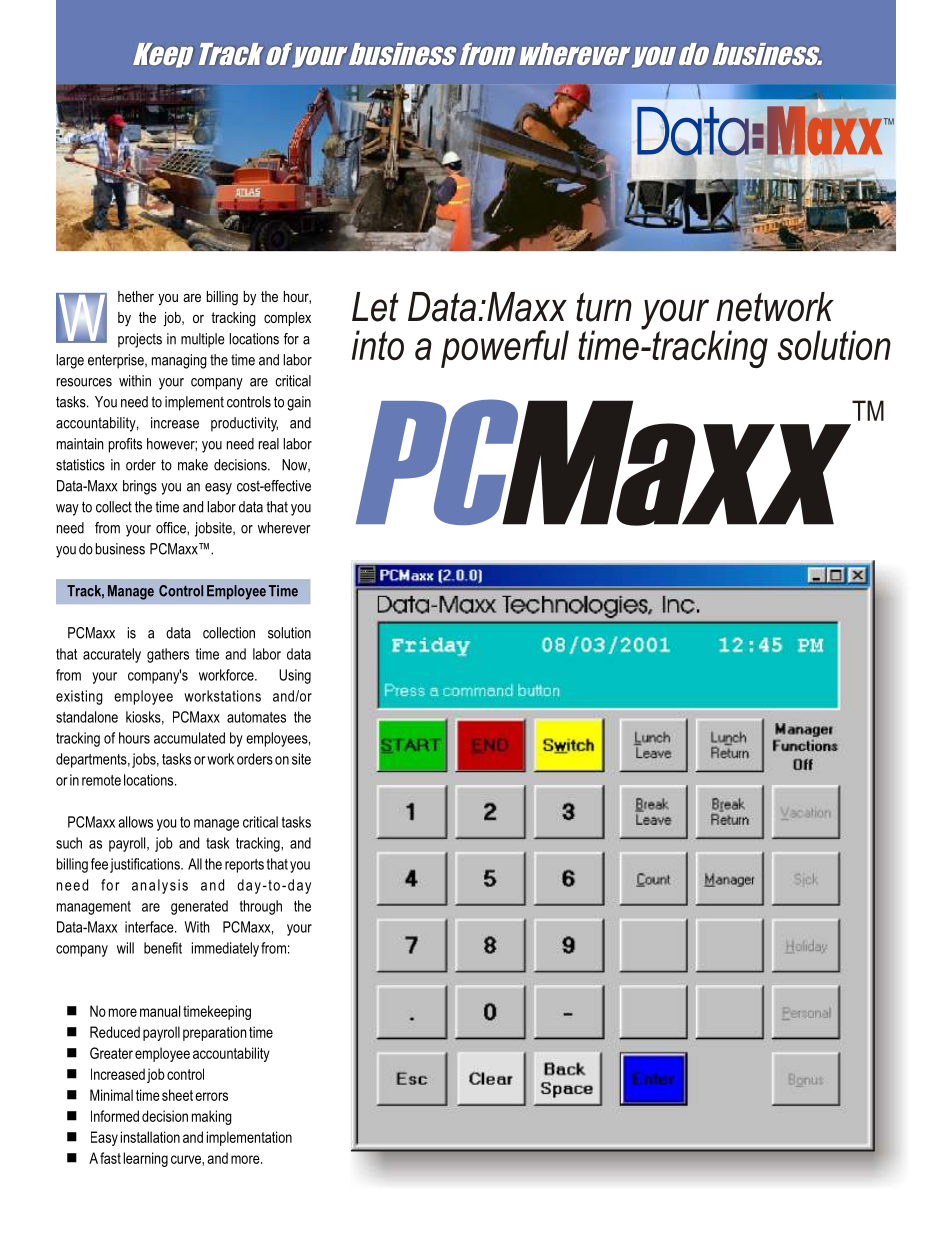 The image size is (952, 1233). I want to click on powerful, so click(505, 349).
